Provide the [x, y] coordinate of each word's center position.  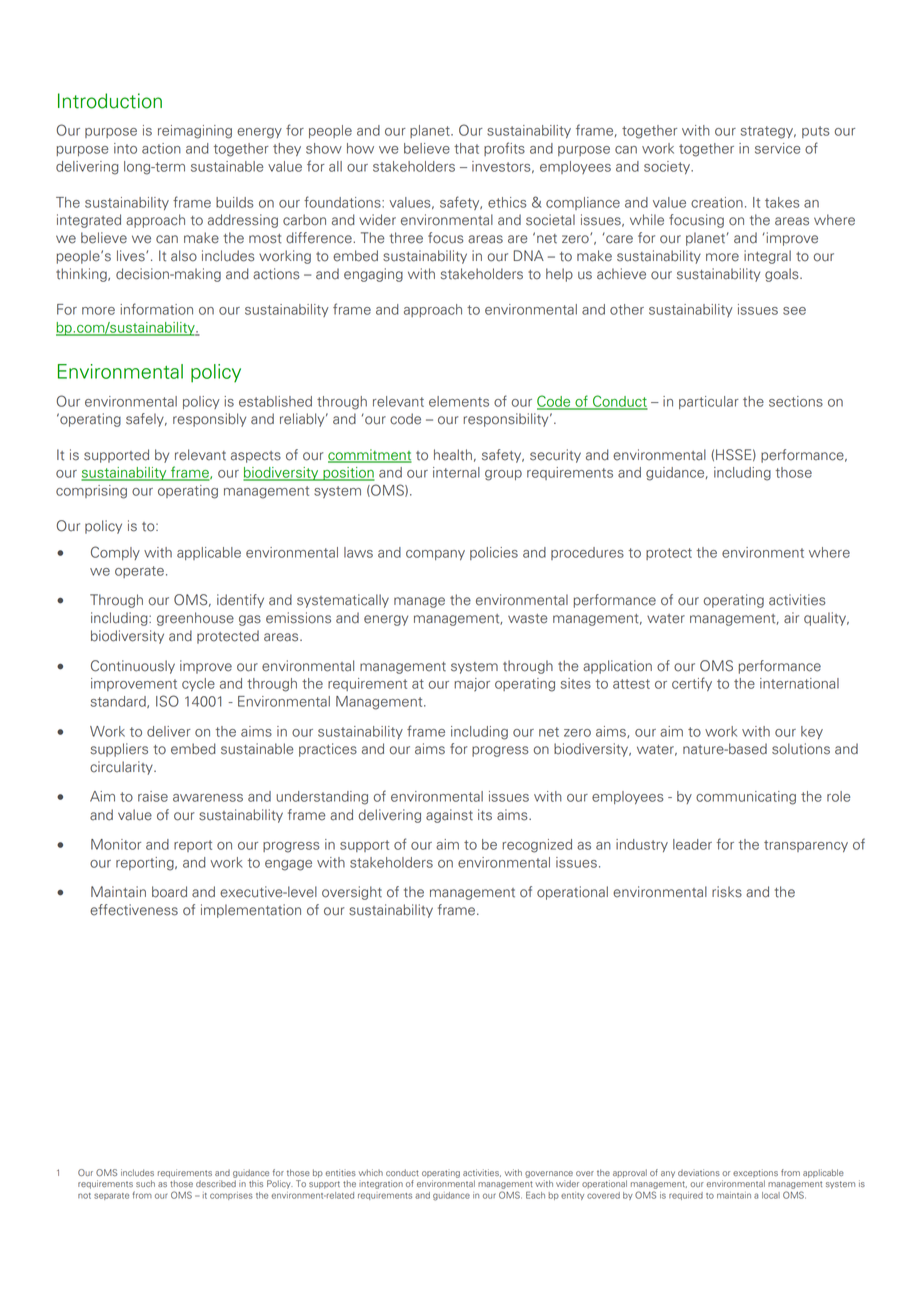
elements [459, 401]
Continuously [133, 667]
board [169, 892]
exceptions [755, 1173]
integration [381, 1184]
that [466, 148]
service [777, 148]
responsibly [209, 420]
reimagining [195, 132]
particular [709, 402]
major [472, 685]
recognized [537, 846]
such [145, 1183]
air [791, 618]
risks [727, 892]
